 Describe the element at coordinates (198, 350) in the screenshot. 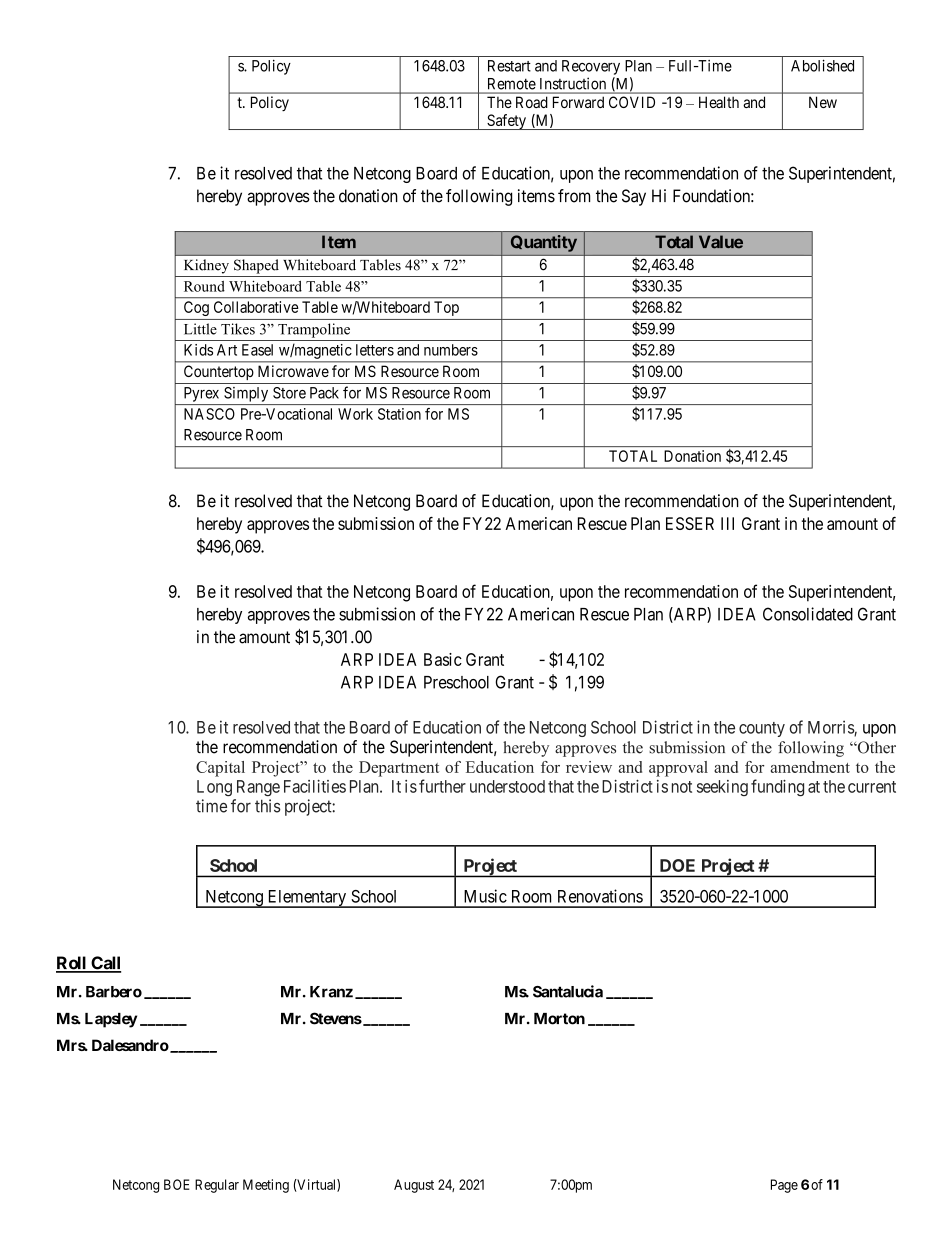

I see `Kids` at that location.
